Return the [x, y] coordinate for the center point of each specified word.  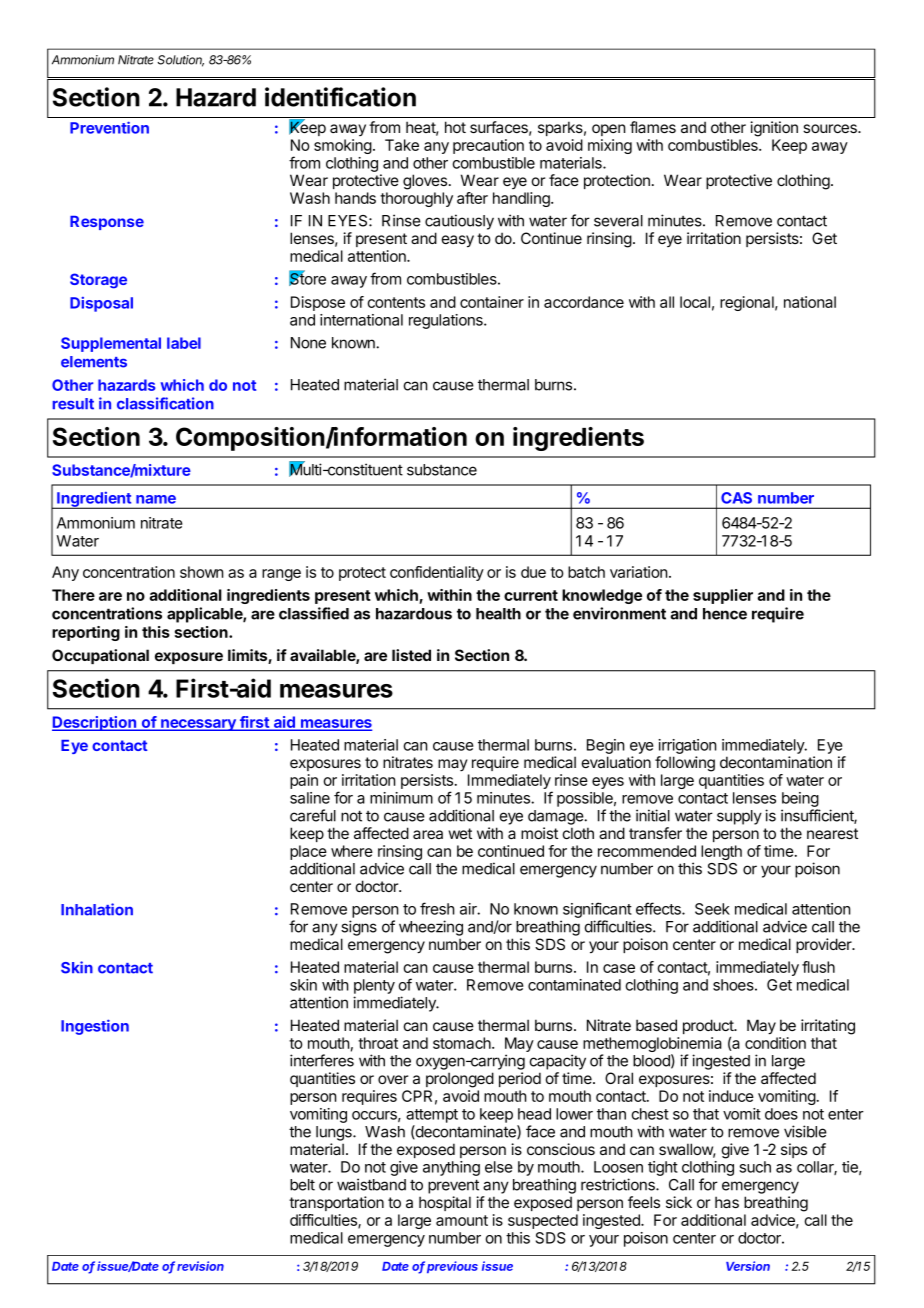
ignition [774, 129]
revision [200, 1266]
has [727, 1202]
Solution [181, 61]
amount [462, 1220]
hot [455, 127]
